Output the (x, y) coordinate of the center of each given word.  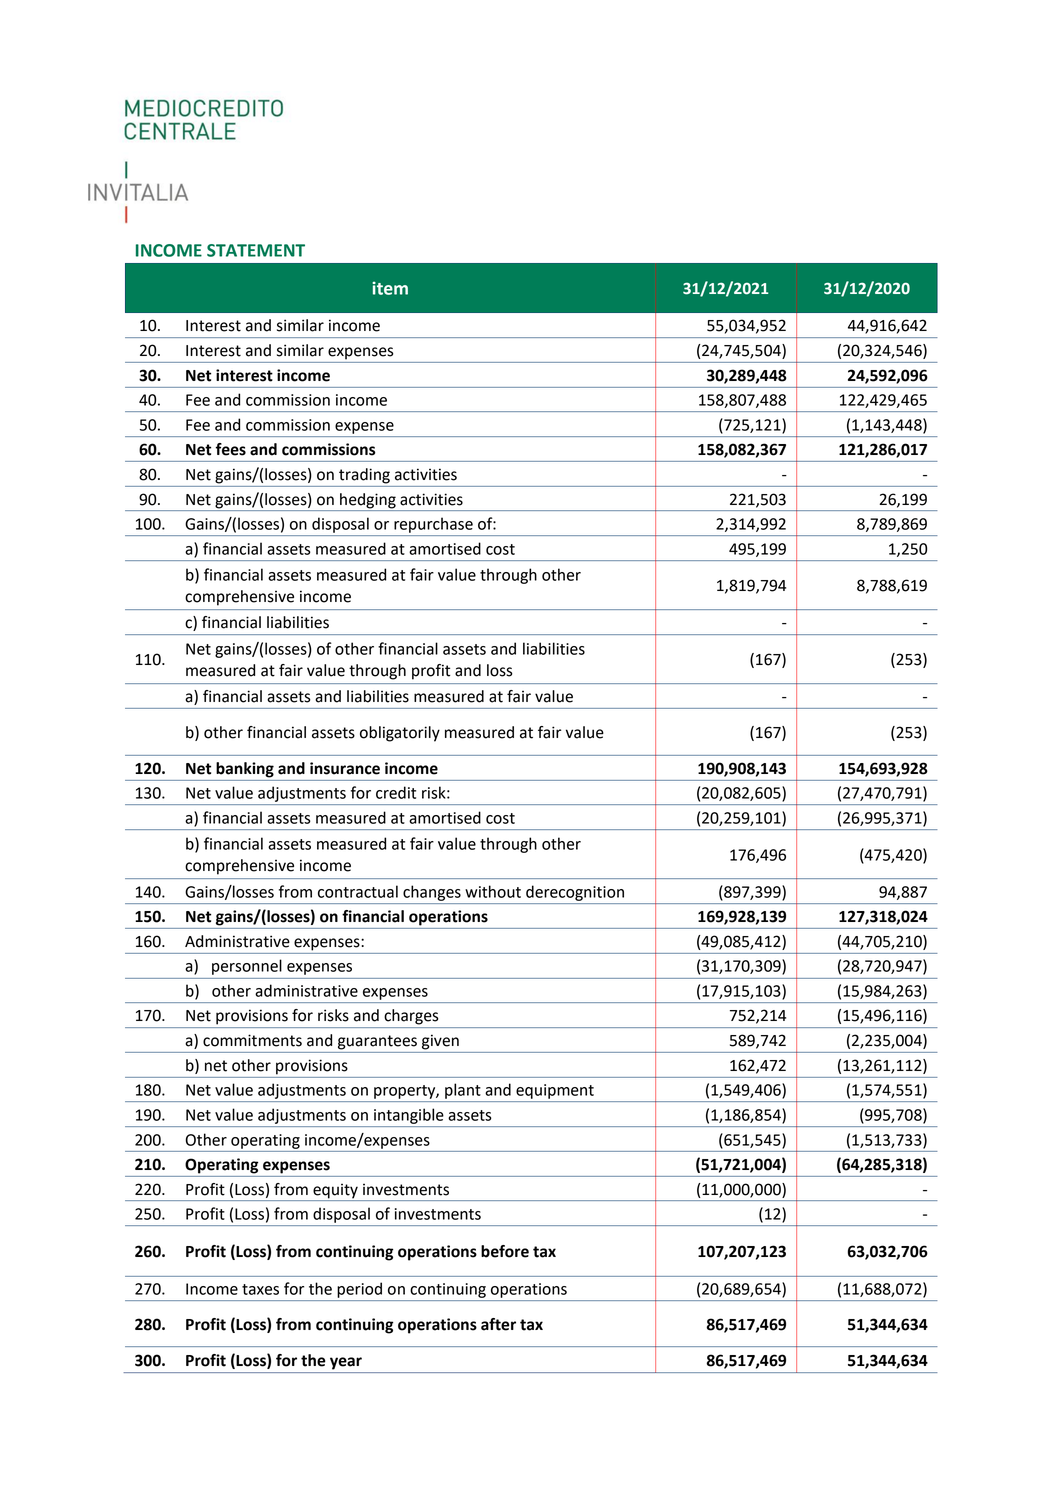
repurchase (433, 525)
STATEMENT (256, 250)
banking (245, 770)
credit (396, 792)
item (390, 288)
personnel (247, 967)
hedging (368, 501)
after (498, 1324)
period (359, 1290)
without (493, 891)
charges (411, 1017)
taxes (260, 1289)
